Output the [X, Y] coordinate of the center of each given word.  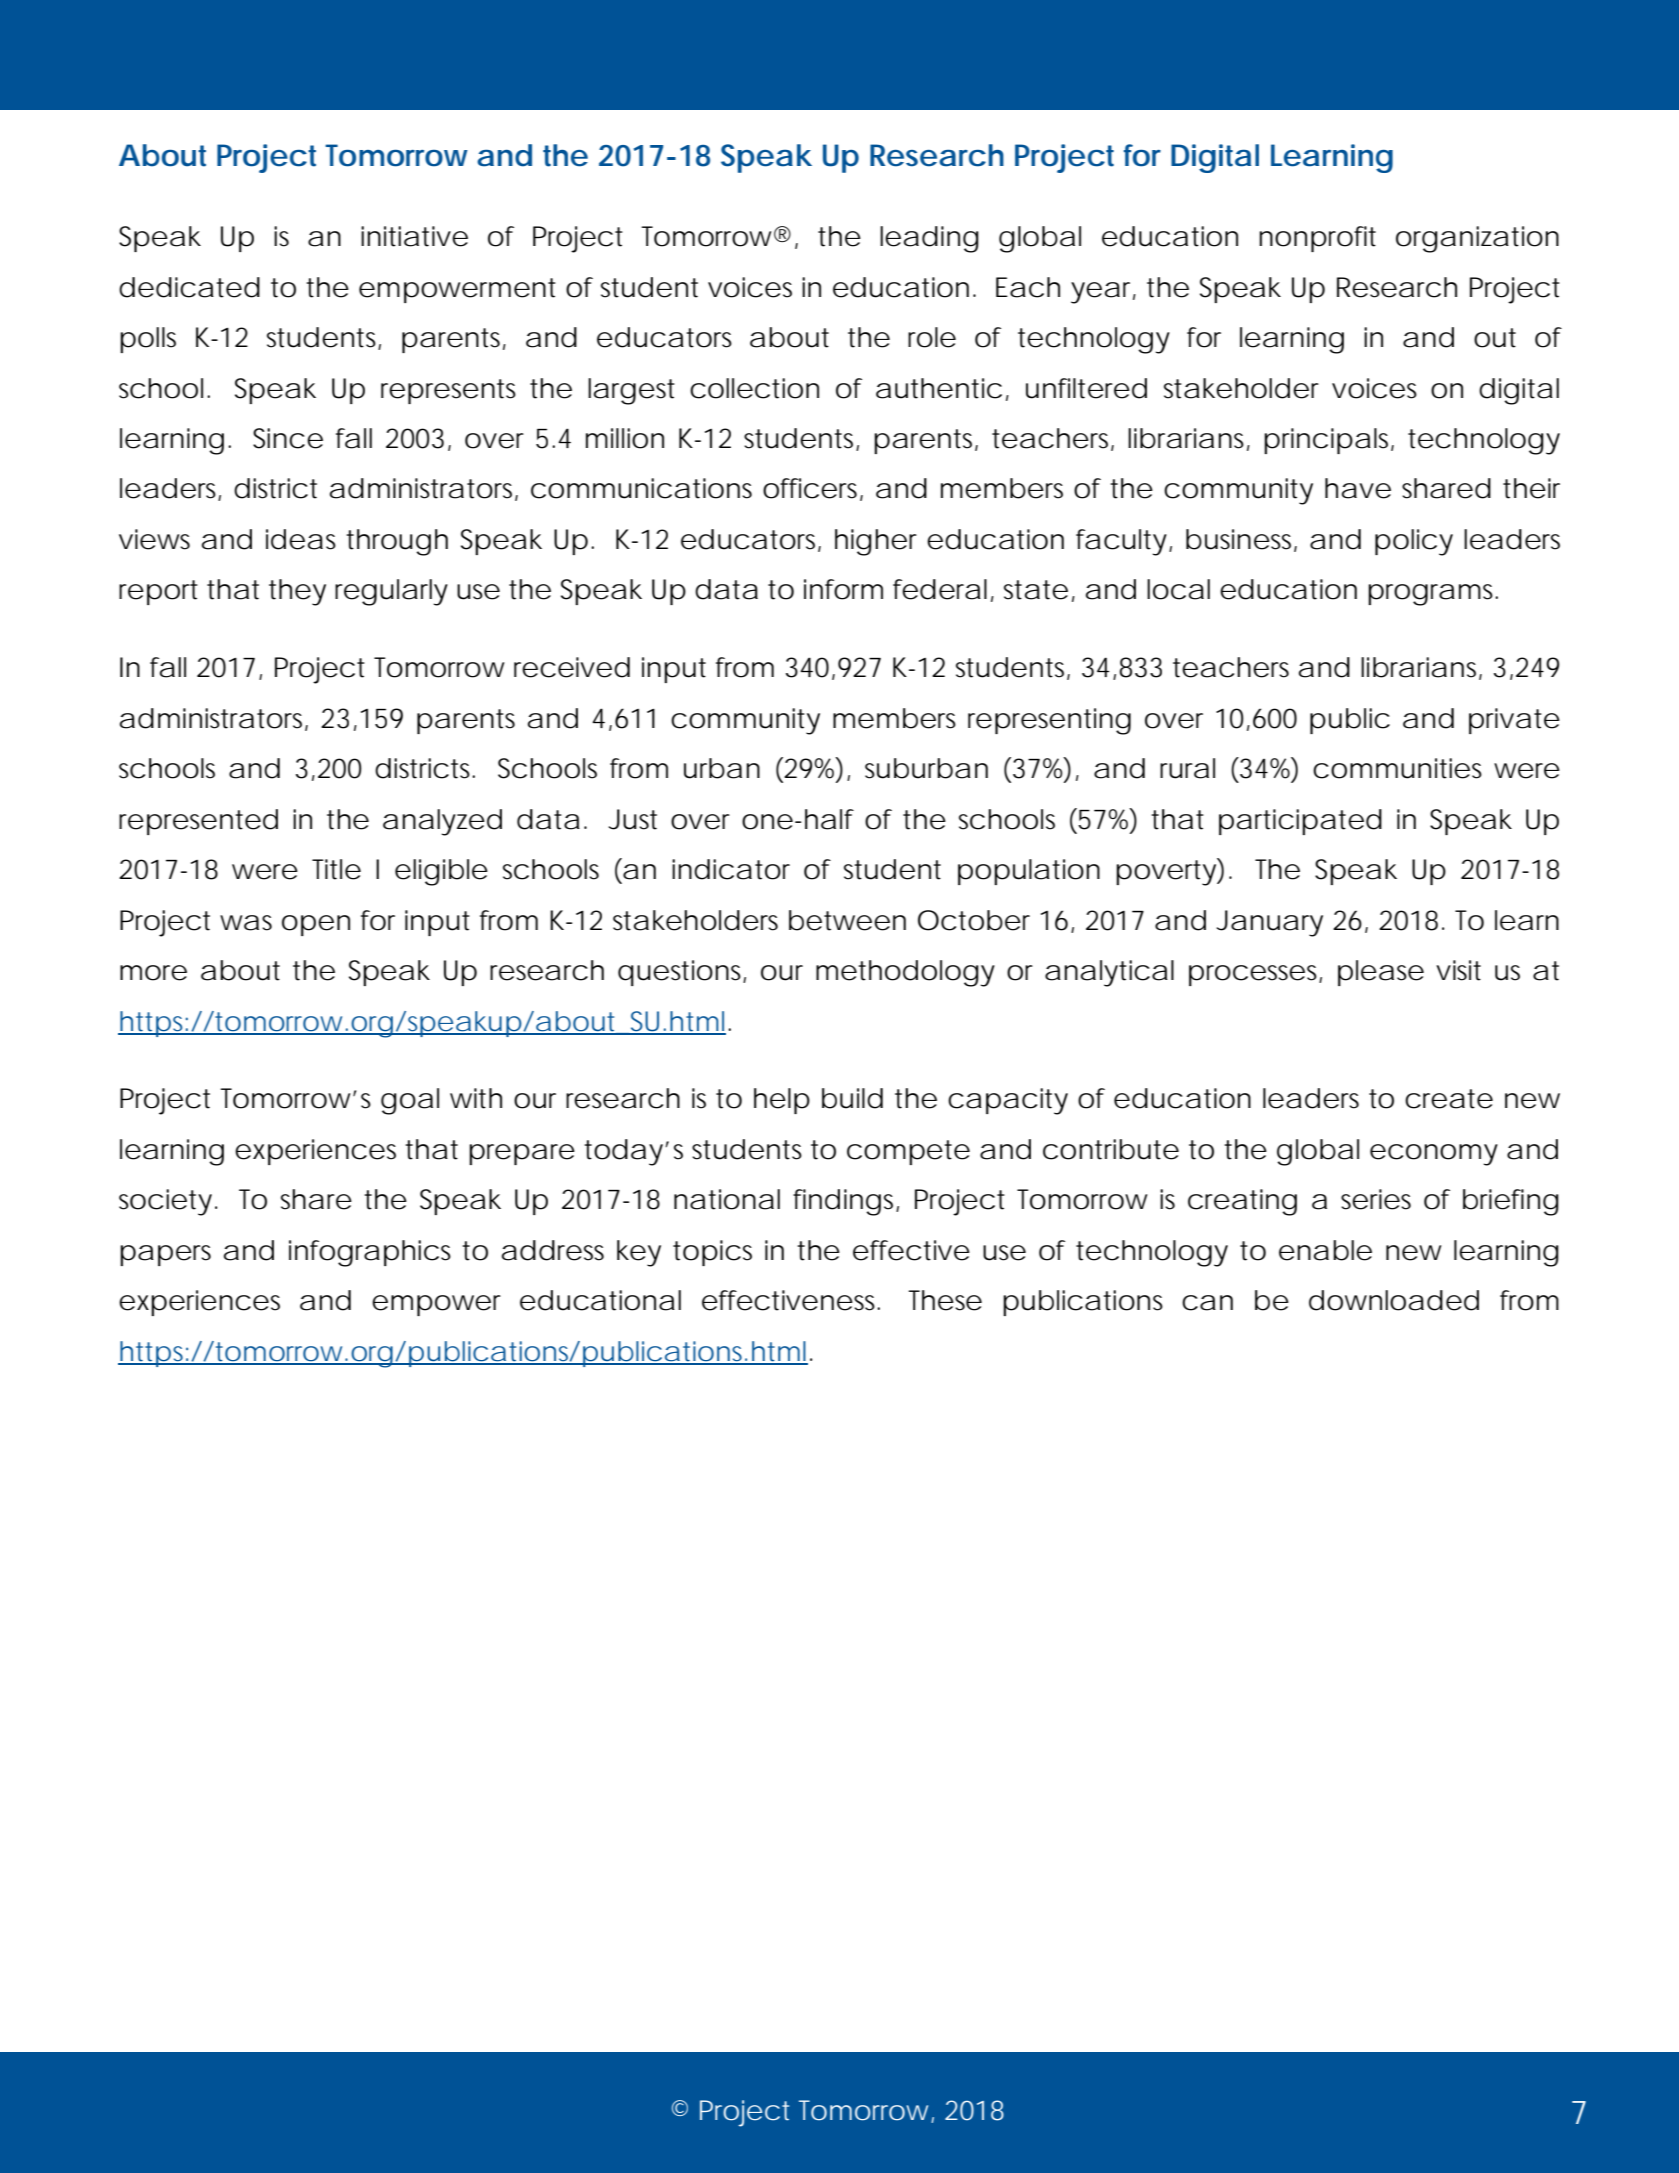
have [1358, 488]
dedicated [189, 287]
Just [632, 819]
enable [1325, 1250]
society [168, 1202]
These [945, 1300]
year [1103, 293]
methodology [905, 973]
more [153, 973]
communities [1397, 768]
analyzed [442, 822]
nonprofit [1317, 239]
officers [813, 489]
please [1381, 973]
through [397, 542]
